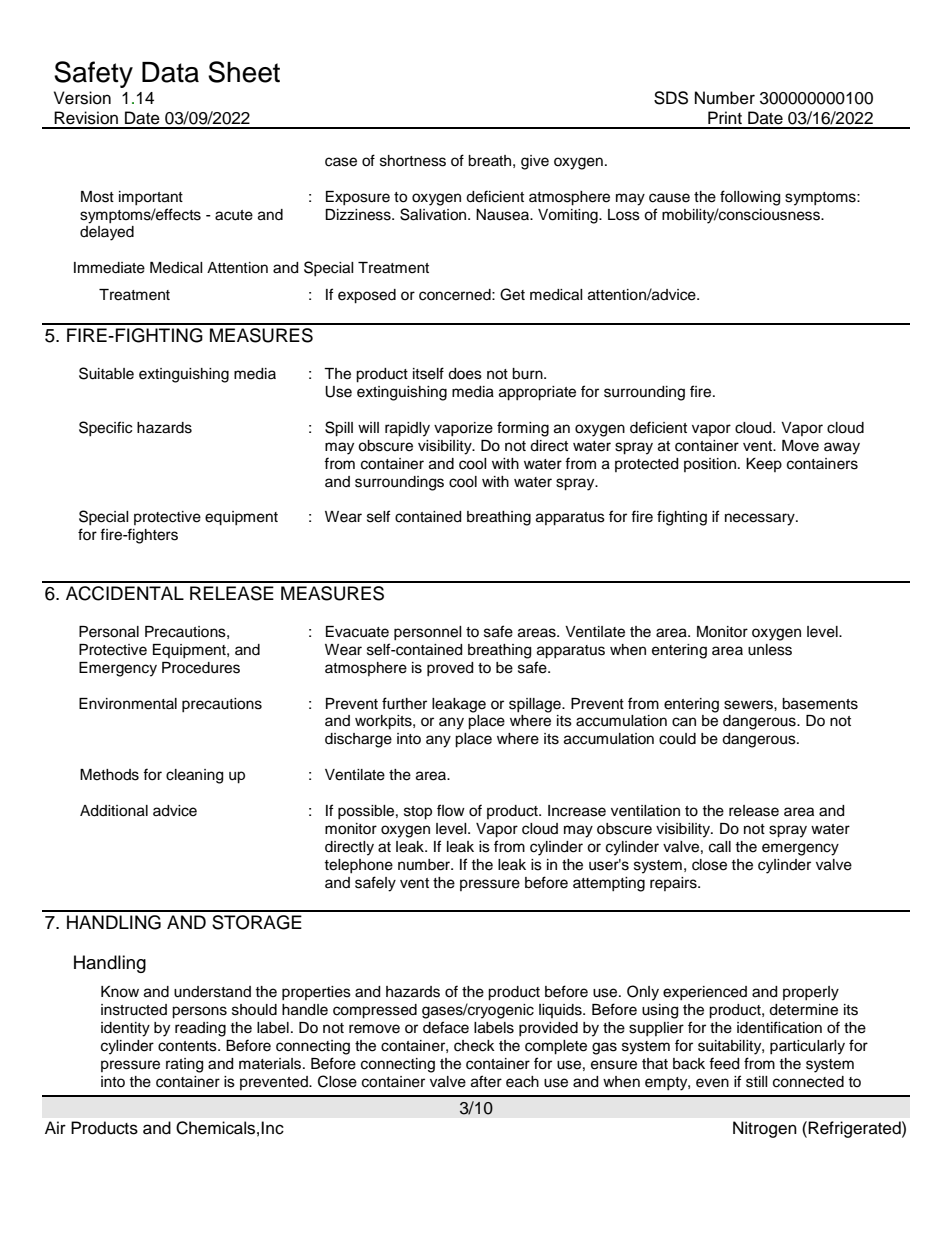 The image size is (952, 1233). I want to click on shortness, so click(413, 161).
